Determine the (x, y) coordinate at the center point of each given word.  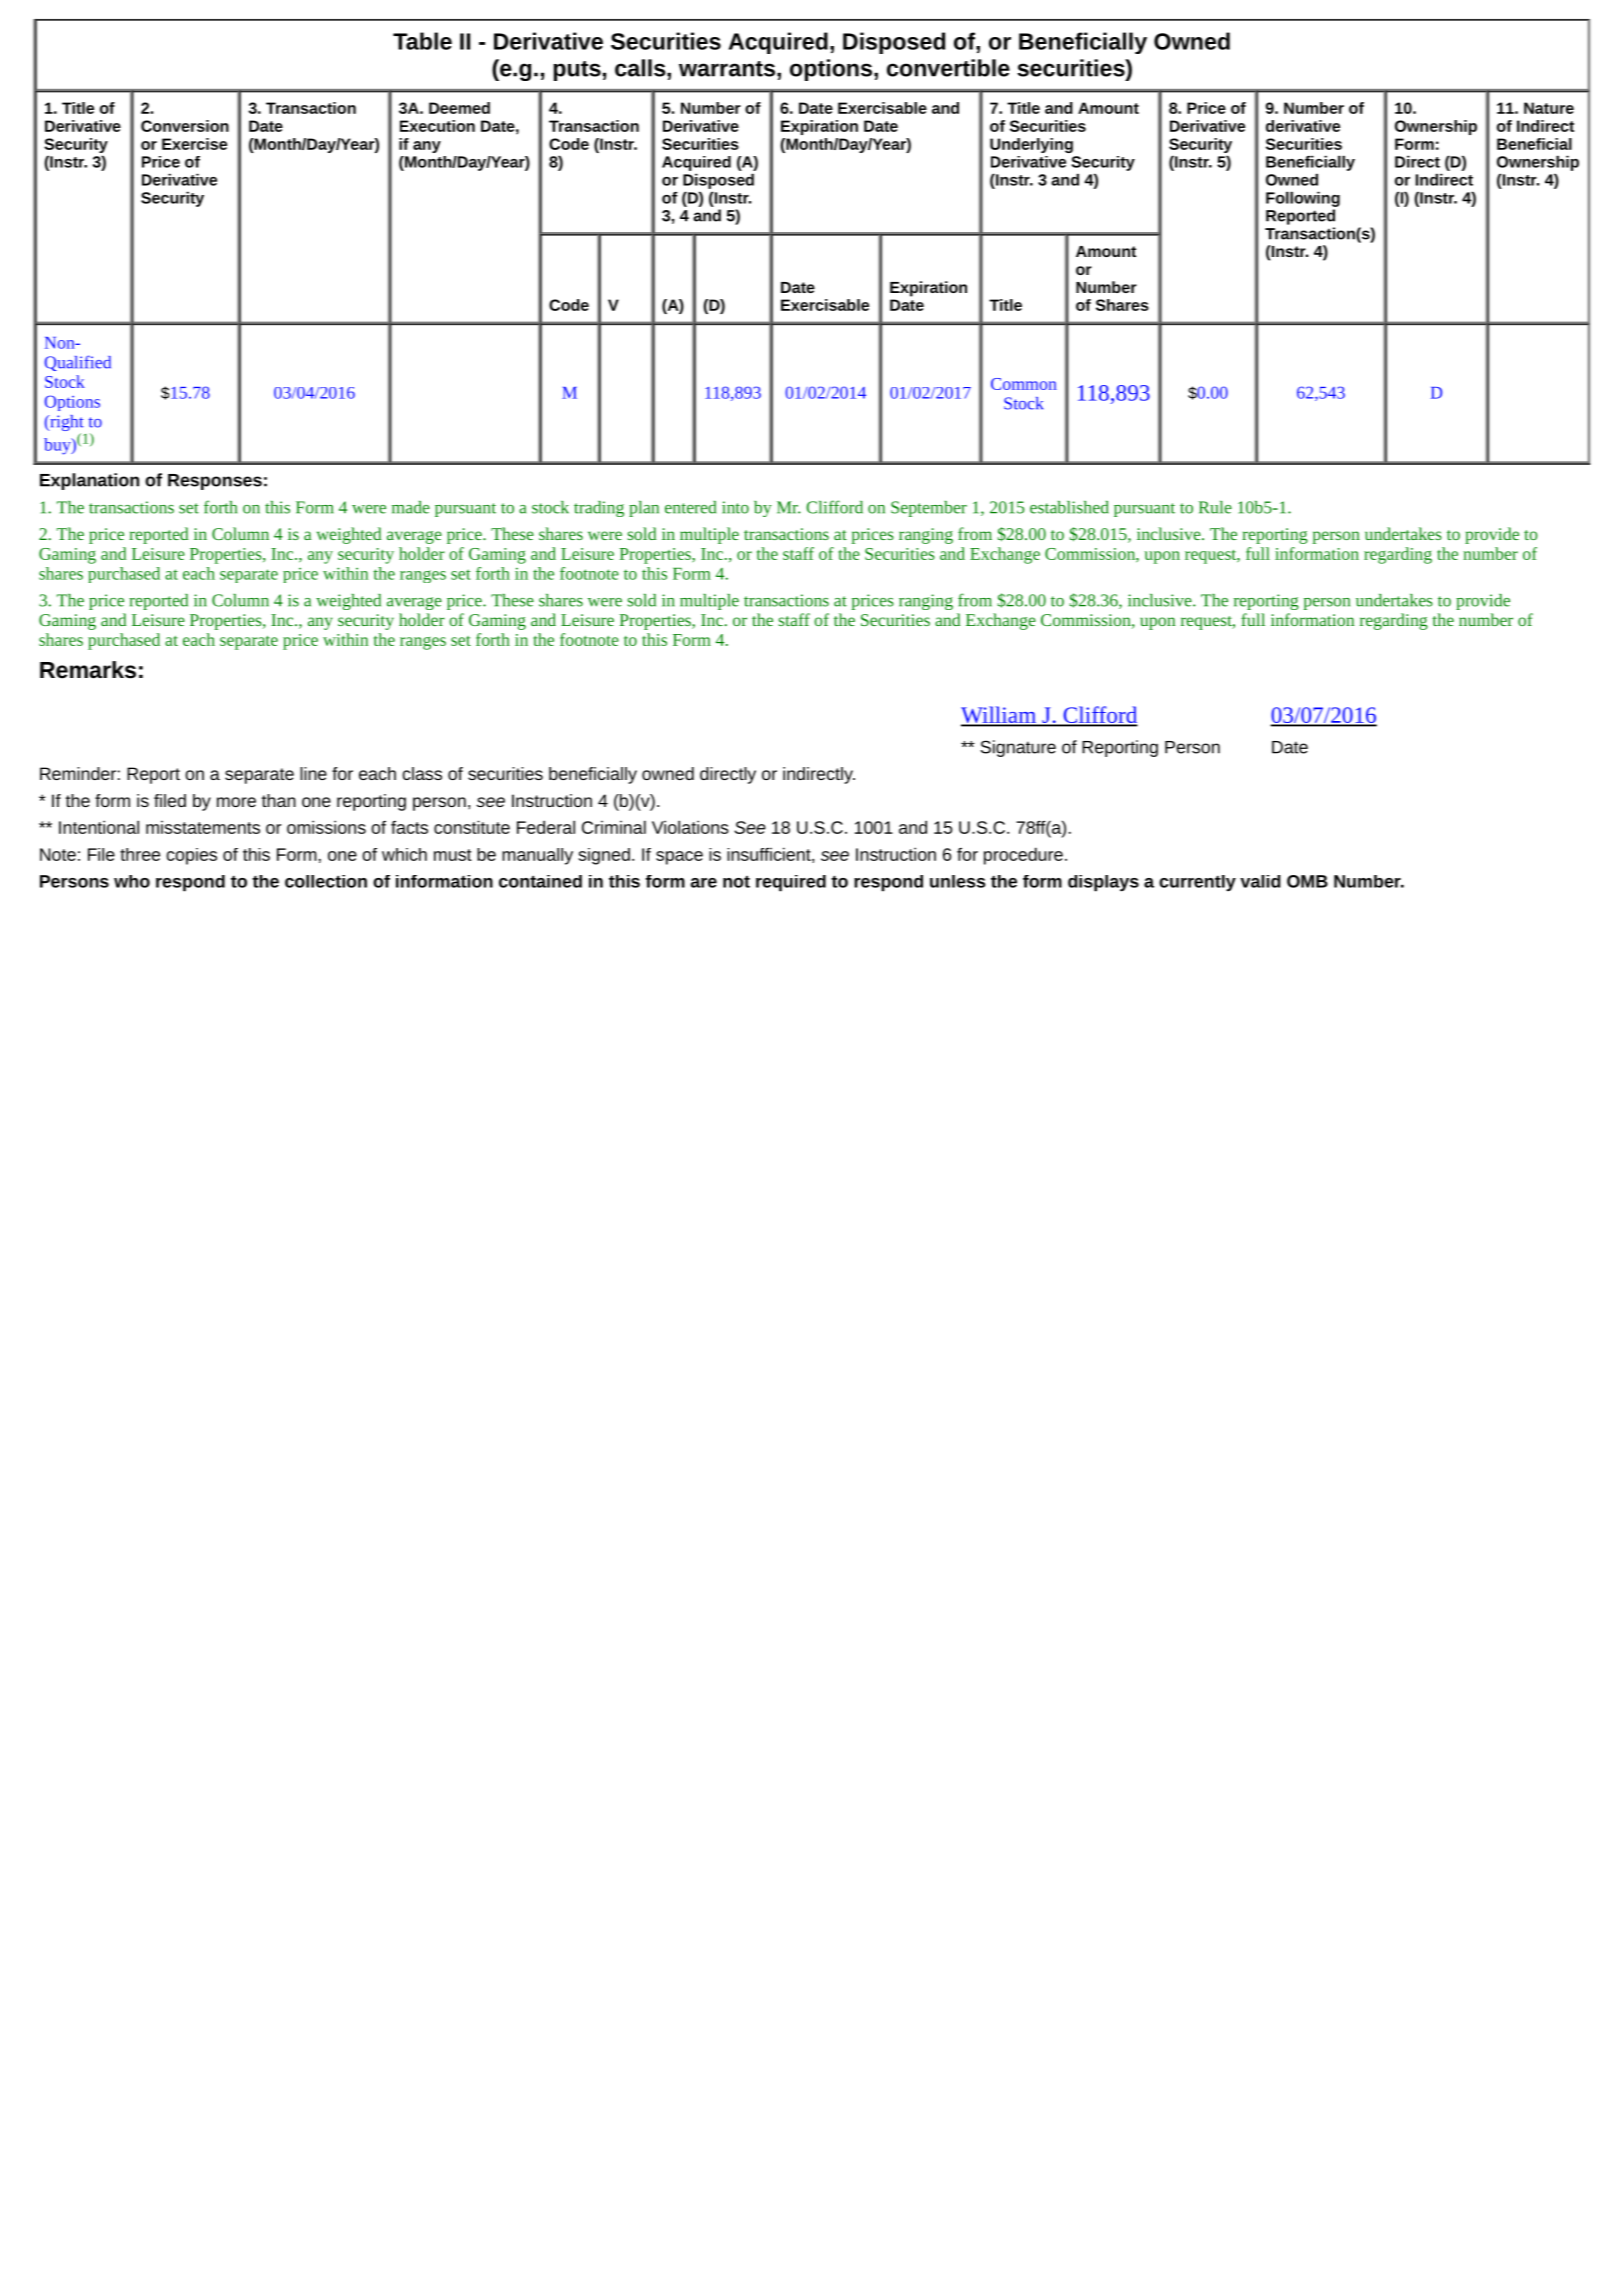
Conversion (185, 126)
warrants (727, 69)
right (66, 424)
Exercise (194, 144)
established (1069, 507)
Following (1303, 199)
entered (690, 507)
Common (1024, 384)
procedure (1023, 856)
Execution (437, 126)
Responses (215, 482)
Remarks (88, 670)
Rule (1215, 507)
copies (192, 856)
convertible (948, 68)
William (999, 716)
